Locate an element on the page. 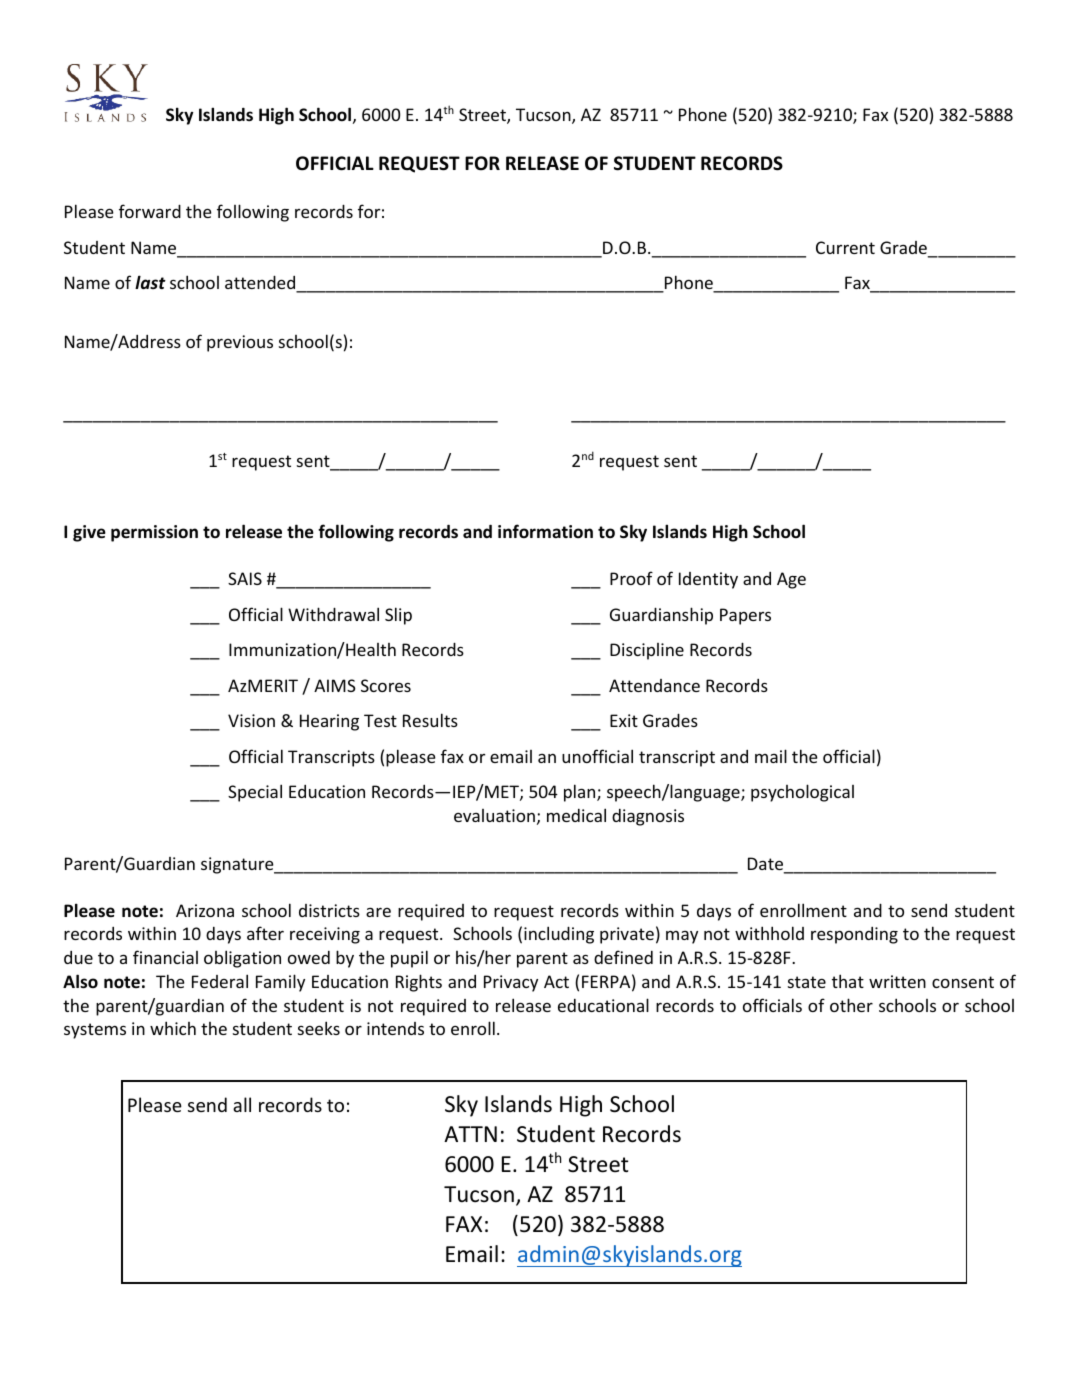 The width and height of the page is (1079, 1397). previous is located at coordinates (240, 343).
